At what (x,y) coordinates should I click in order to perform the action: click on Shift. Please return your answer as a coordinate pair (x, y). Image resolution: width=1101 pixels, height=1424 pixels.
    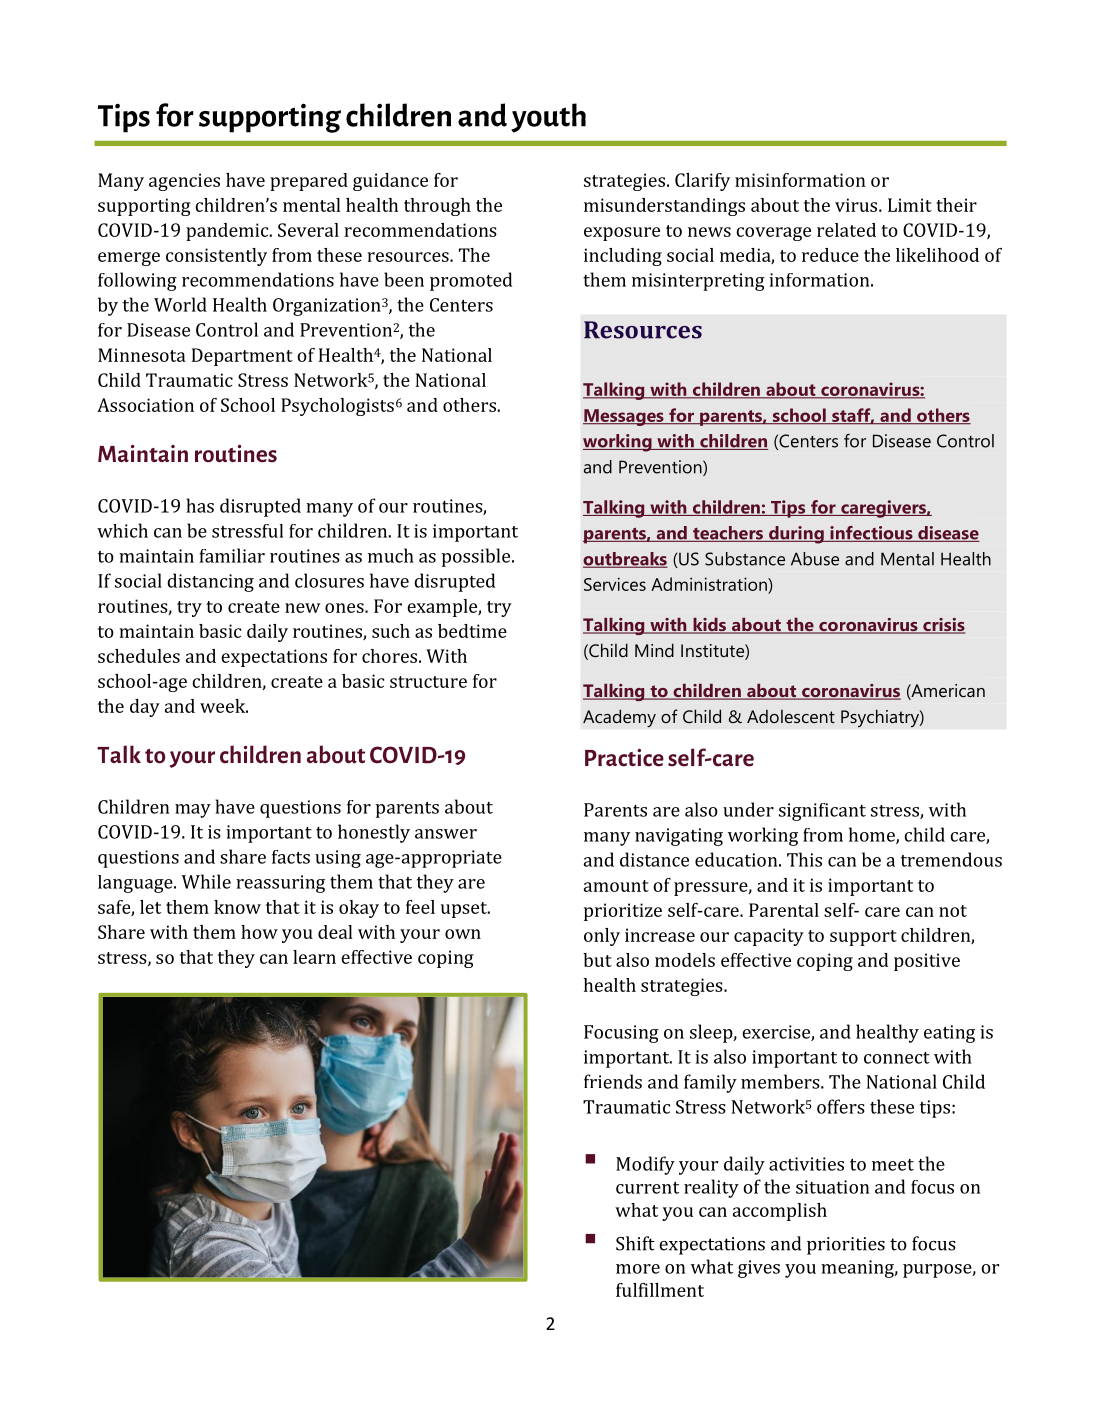
    Looking at the image, I should click on (635, 1243).
